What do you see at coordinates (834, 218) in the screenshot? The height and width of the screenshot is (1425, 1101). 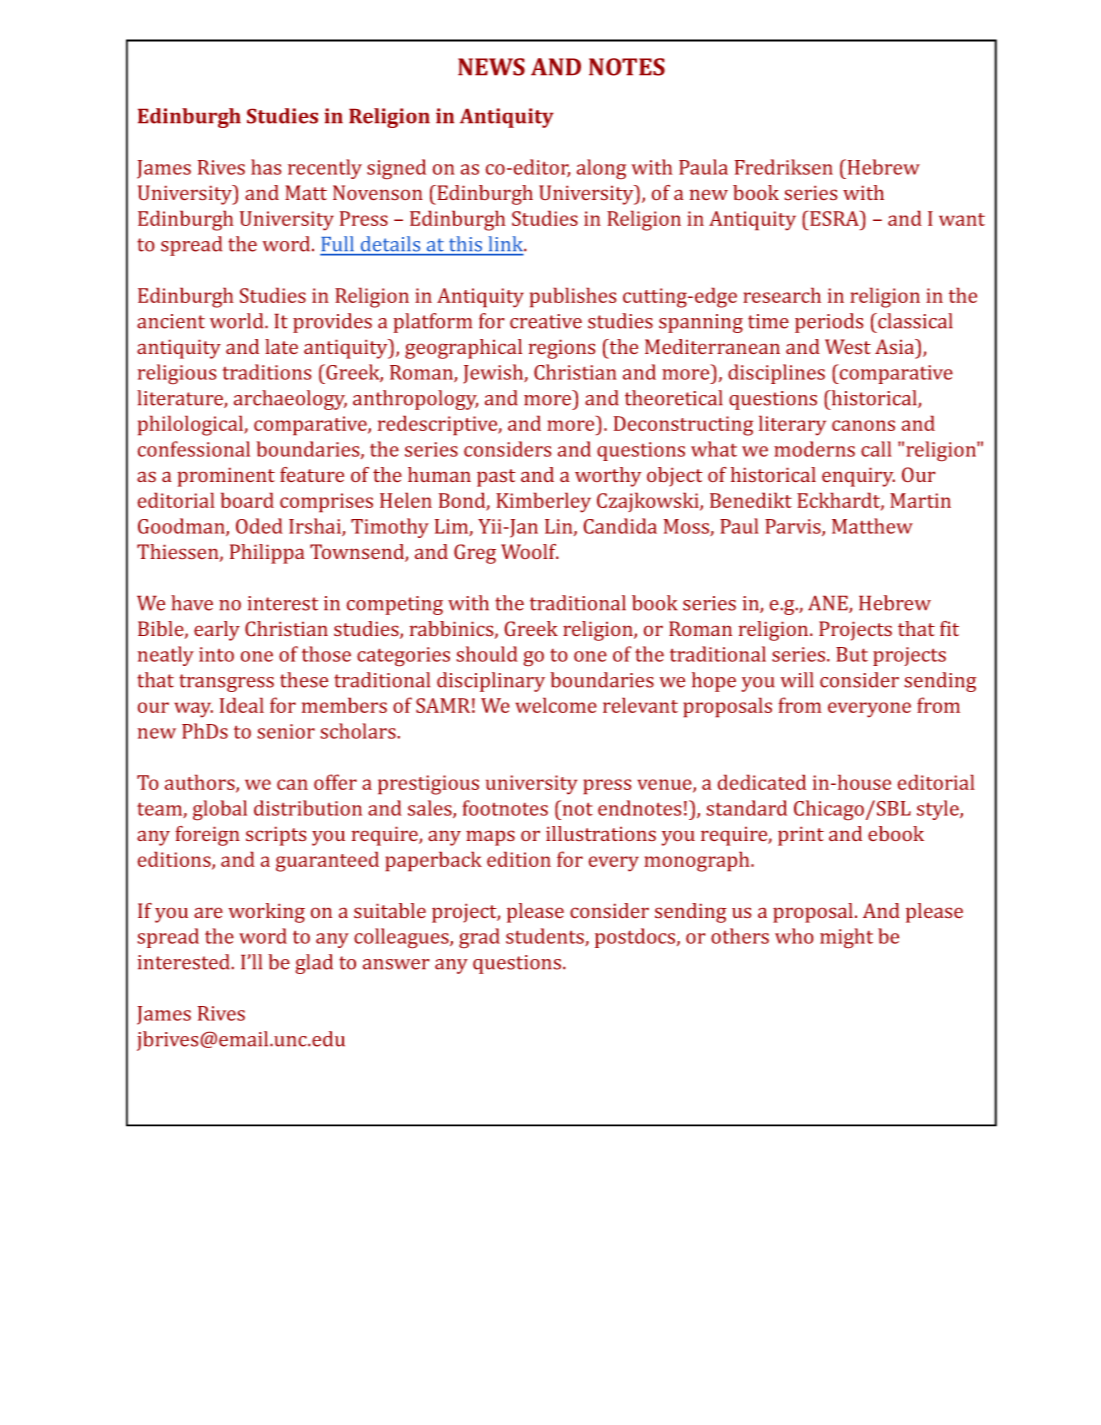 I see `ESRA` at bounding box center [834, 218].
